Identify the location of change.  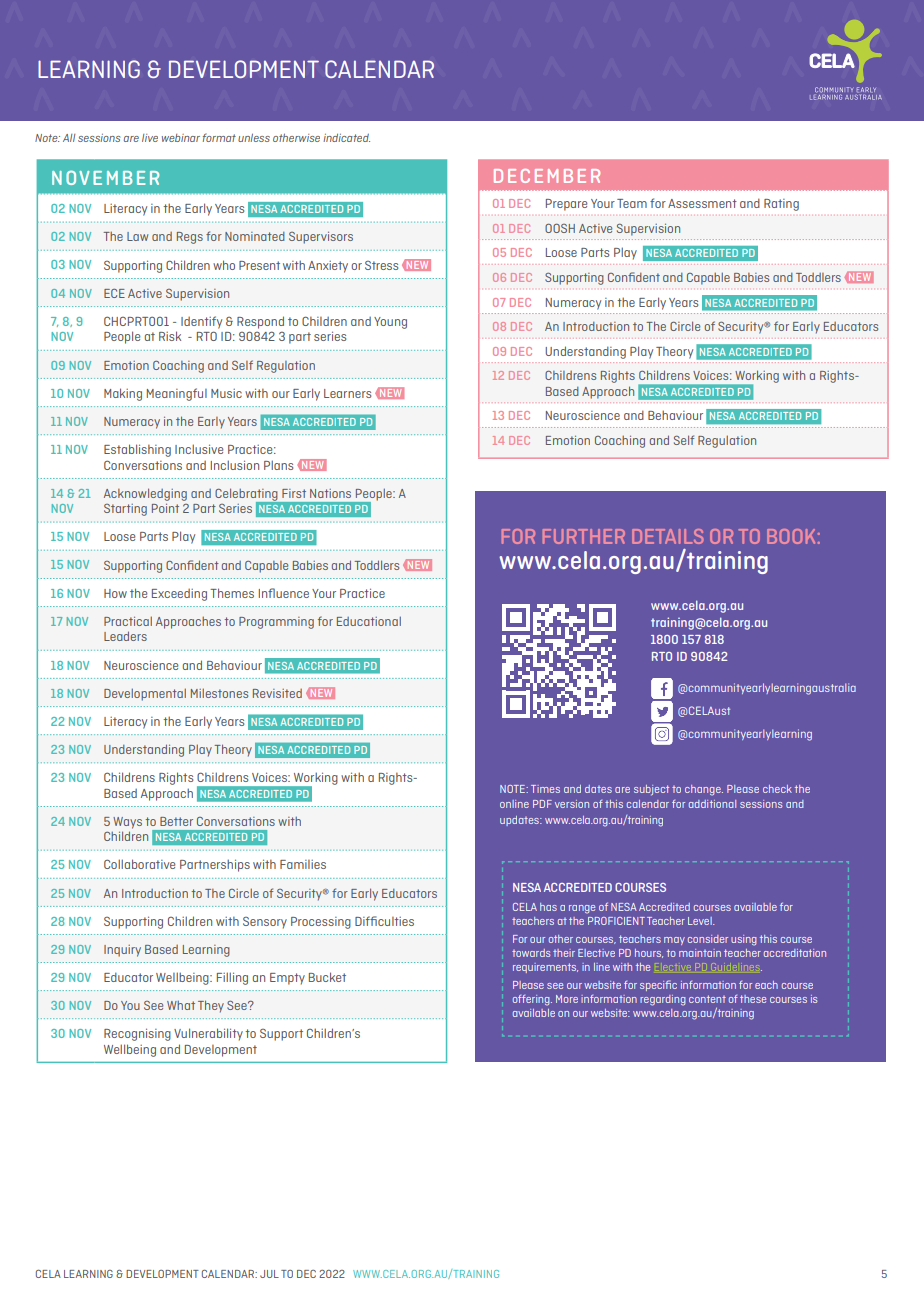
(704, 790).
